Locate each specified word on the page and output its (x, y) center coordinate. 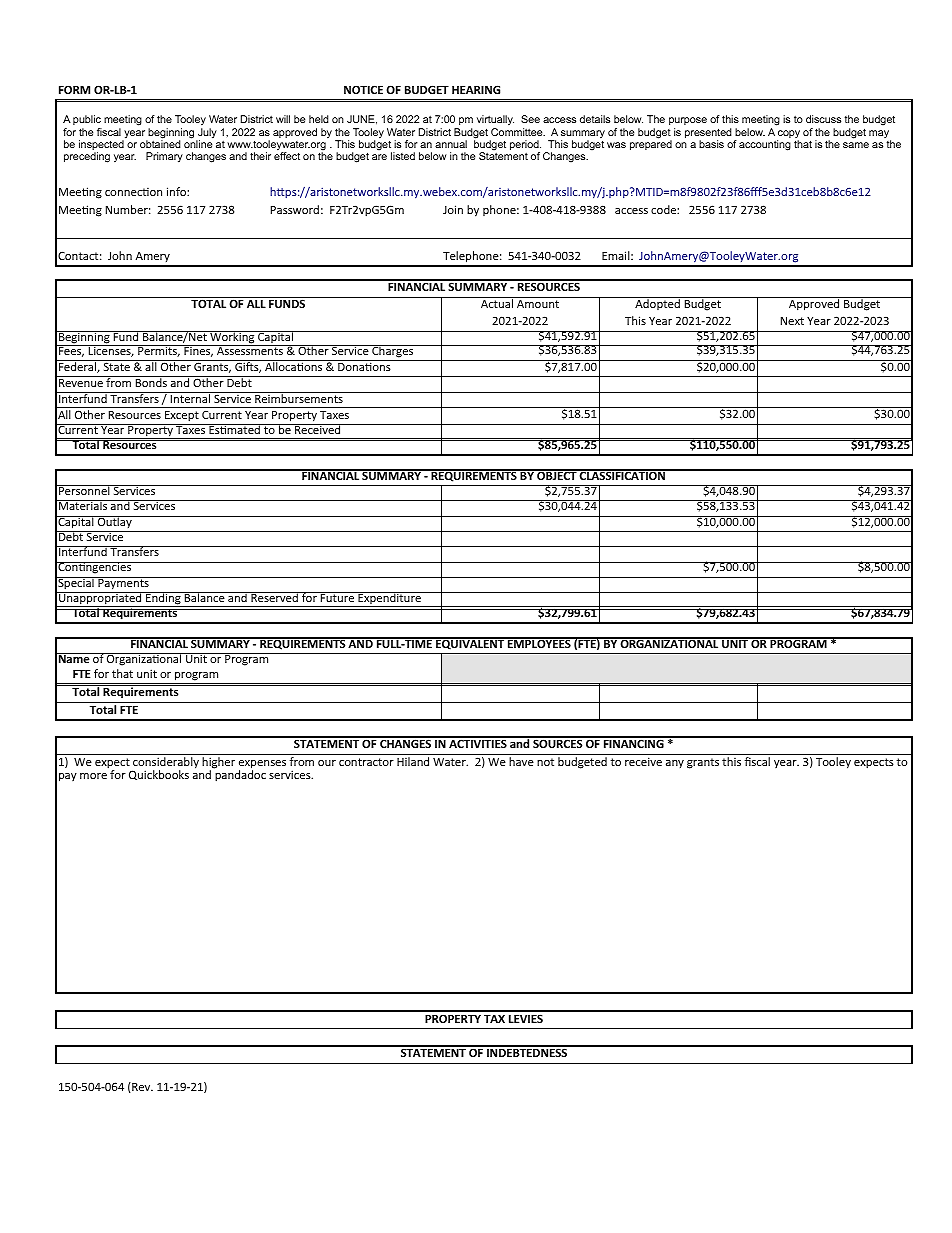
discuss (823, 119)
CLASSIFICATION (623, 474)
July (206, 134)
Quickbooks (159, 775)
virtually (495, 122)
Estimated (234, 429)
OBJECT (557, 474)
